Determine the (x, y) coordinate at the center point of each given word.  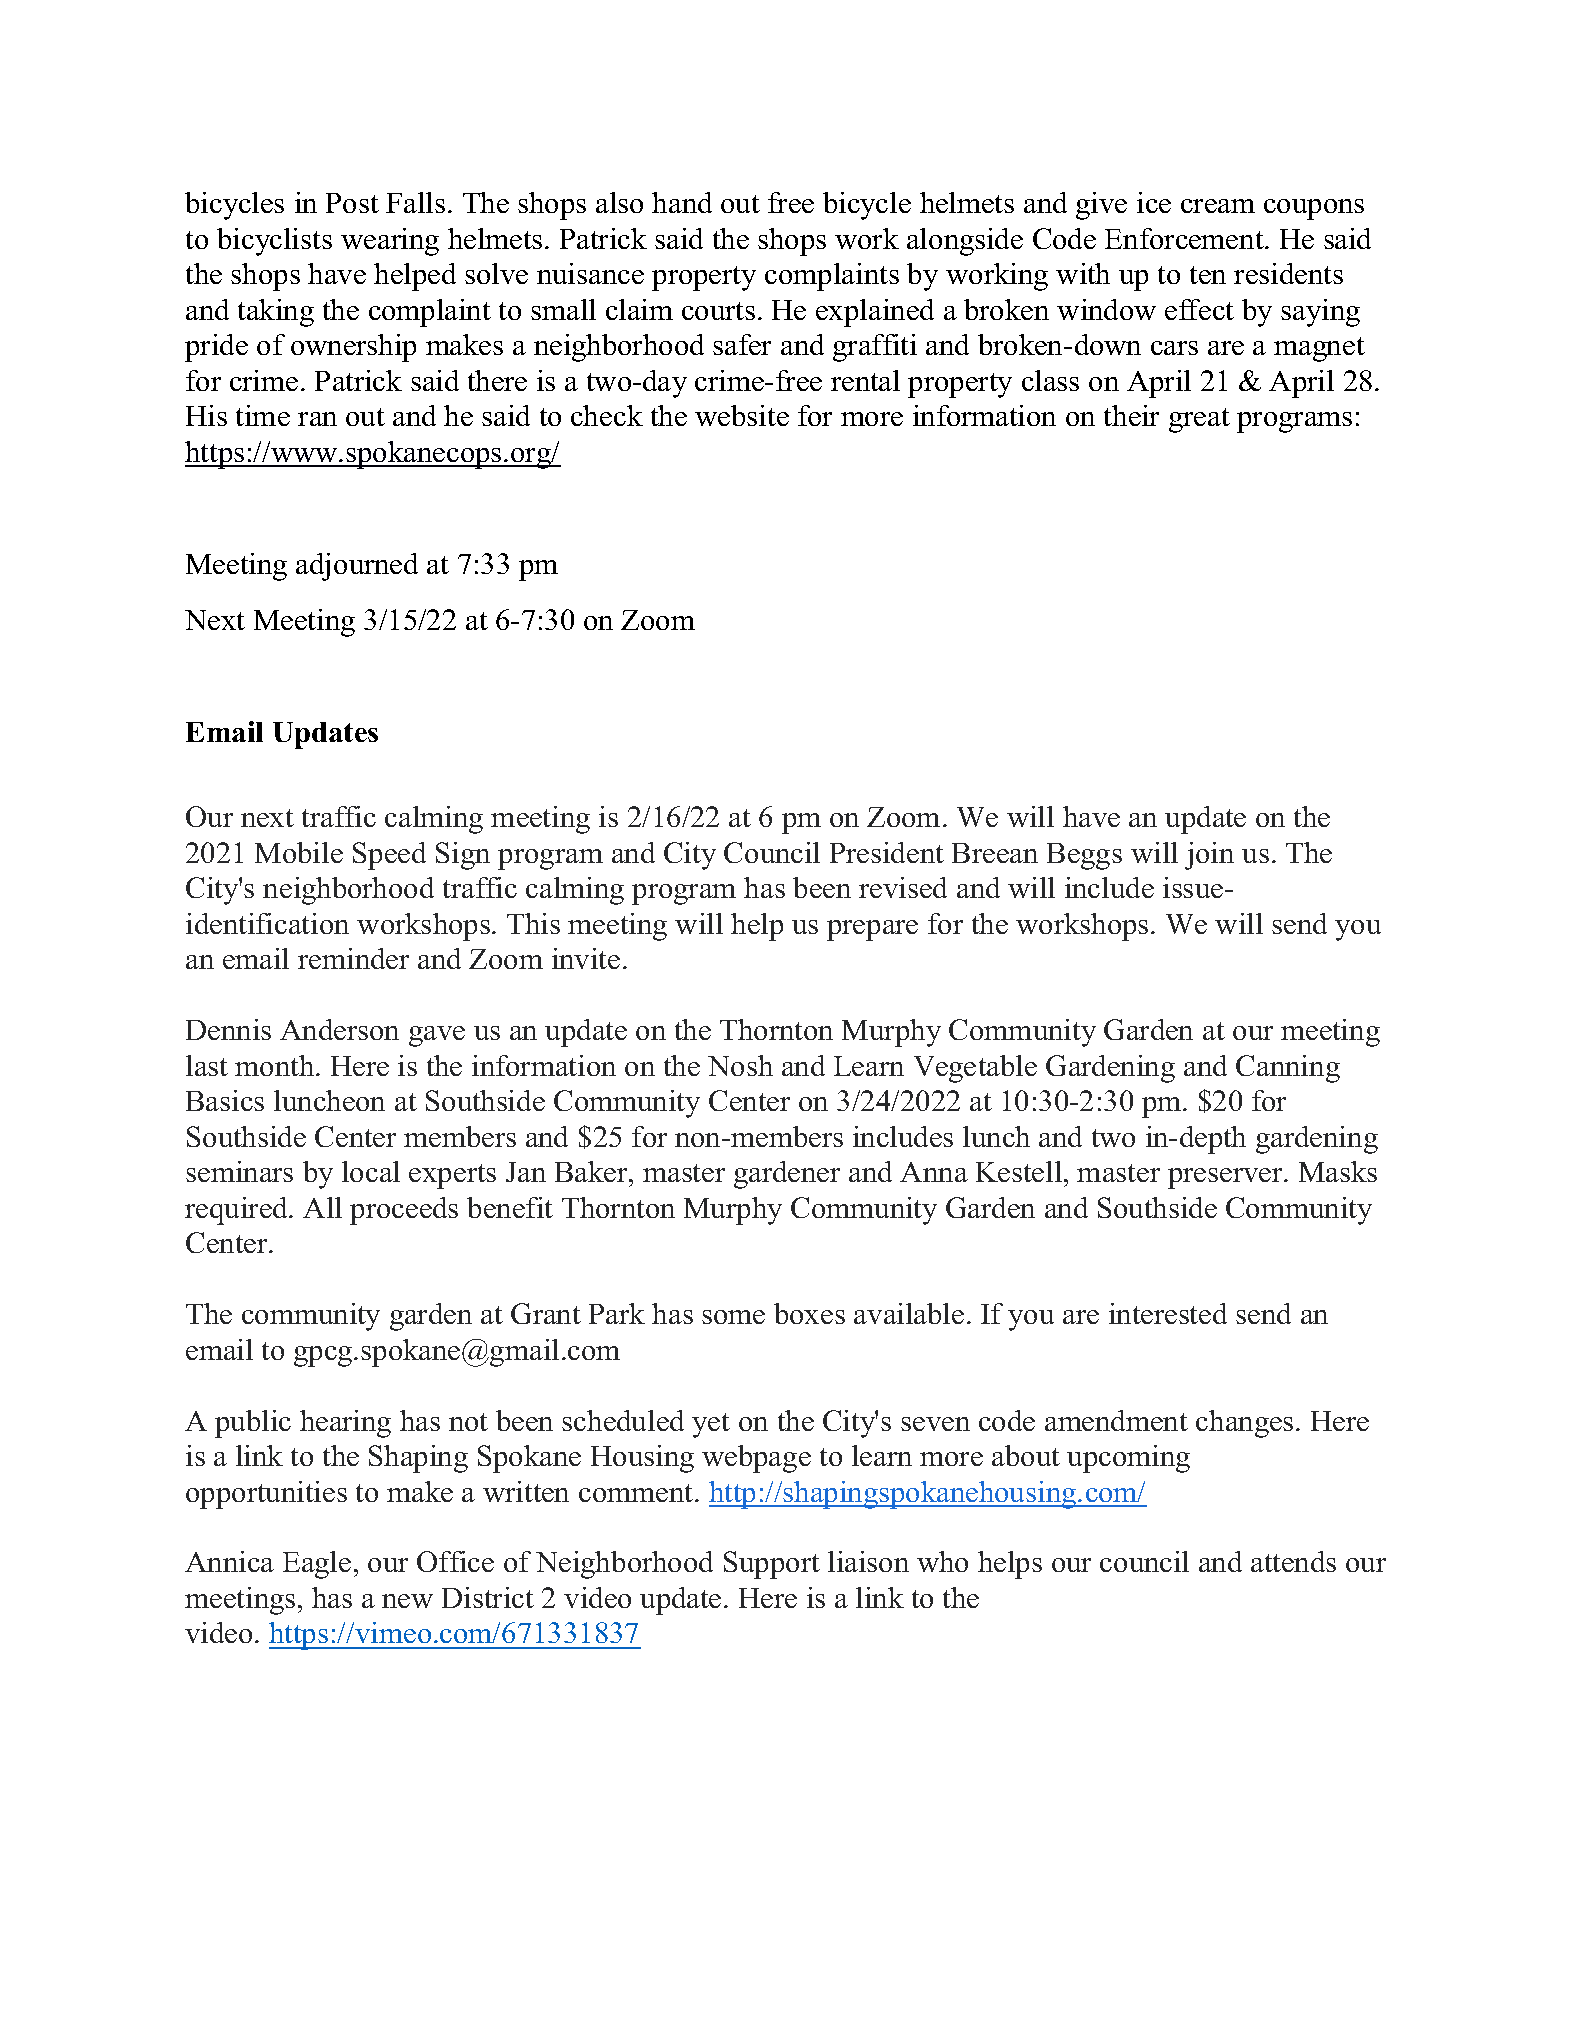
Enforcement (1185, 238)
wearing (390, 242)
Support (772, 1565)
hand (682, 202)
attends (1293, 1561)
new (407, 1601)
